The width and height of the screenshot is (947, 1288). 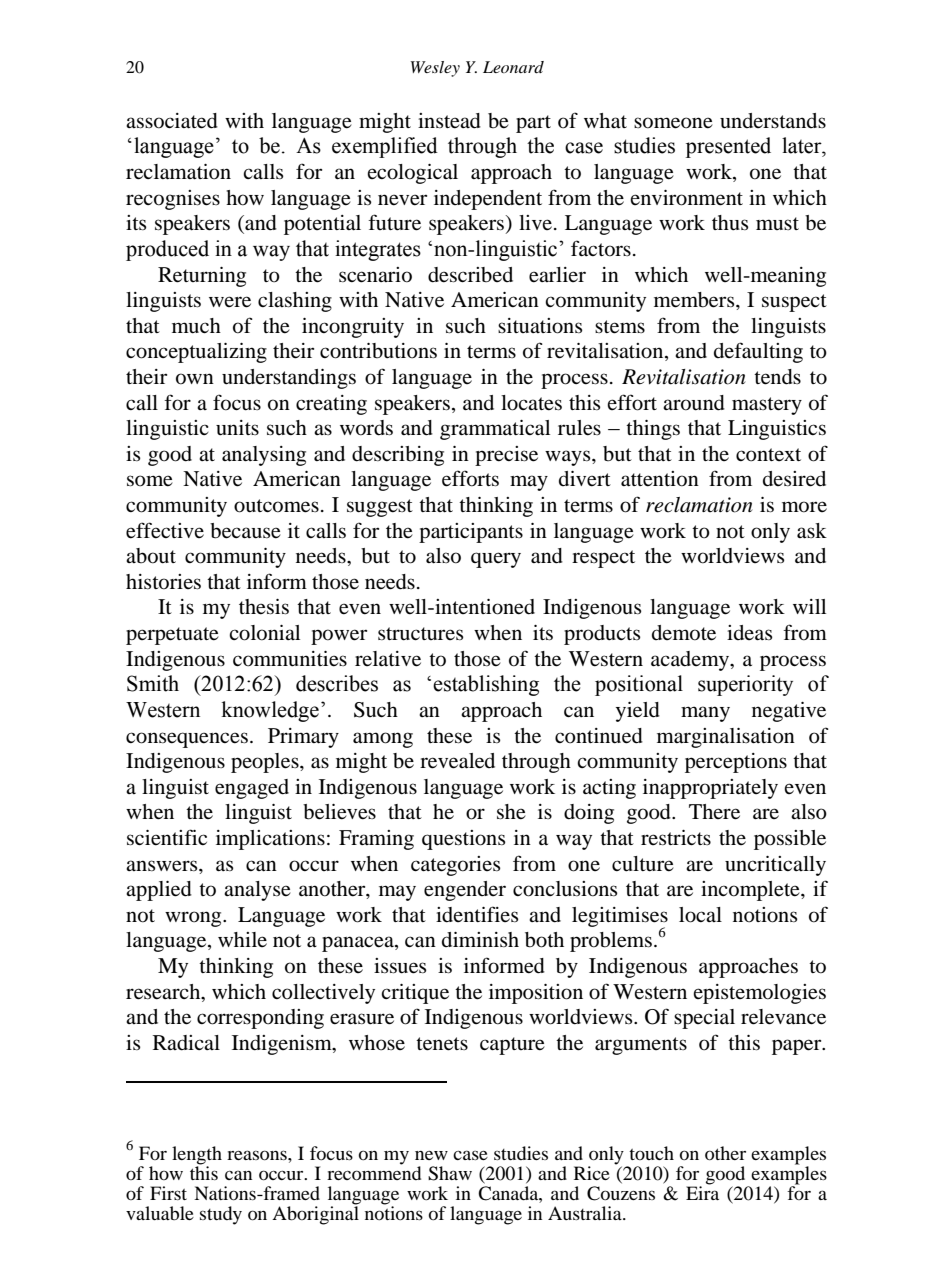 What do you see at coordinates (264, 633) in the screenshot?
I see `colonial` at bounding box center [264, 633].
